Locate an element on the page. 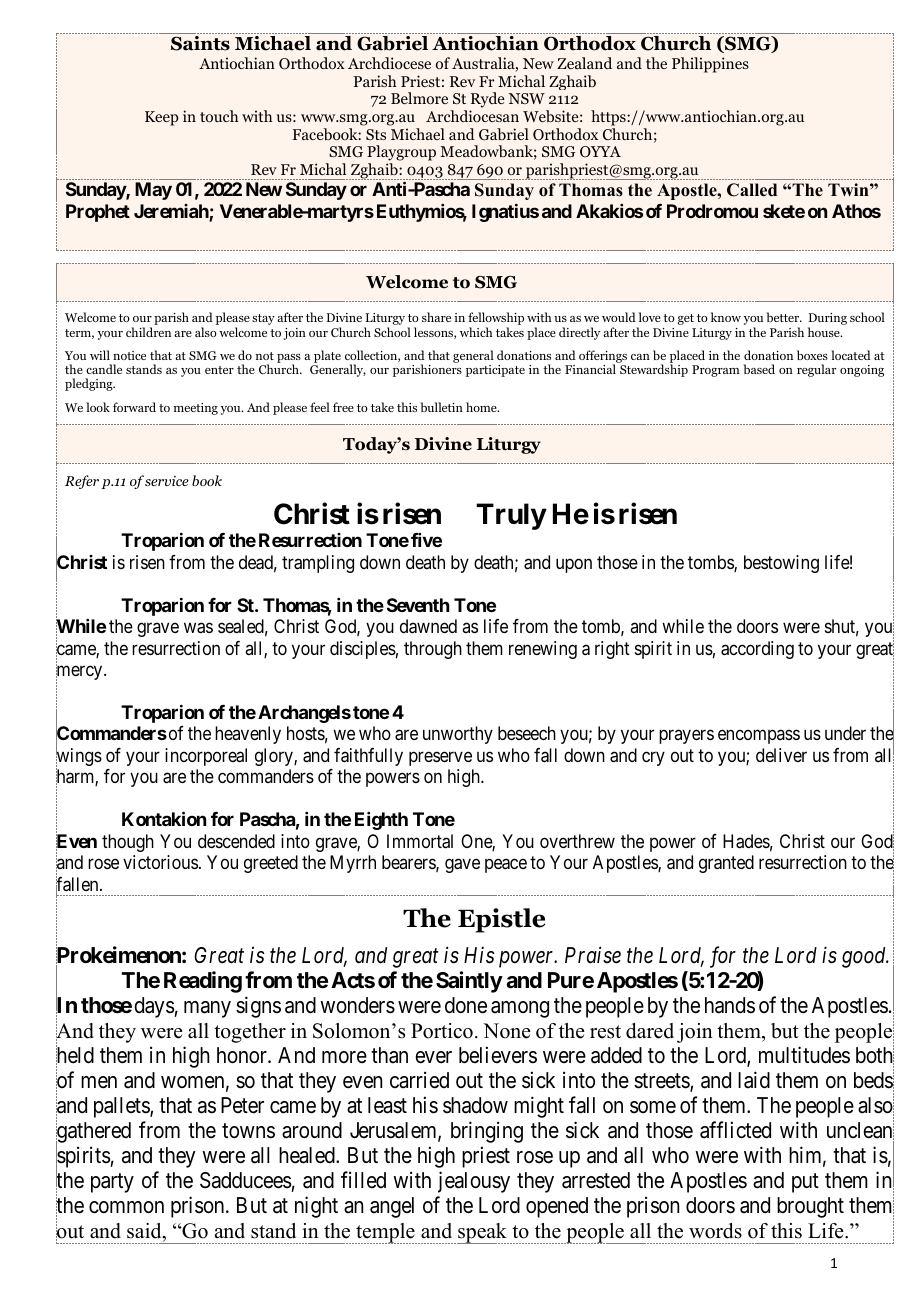 This document has height=1308, width=924. Ryde is located at coordinates (487, 100).
